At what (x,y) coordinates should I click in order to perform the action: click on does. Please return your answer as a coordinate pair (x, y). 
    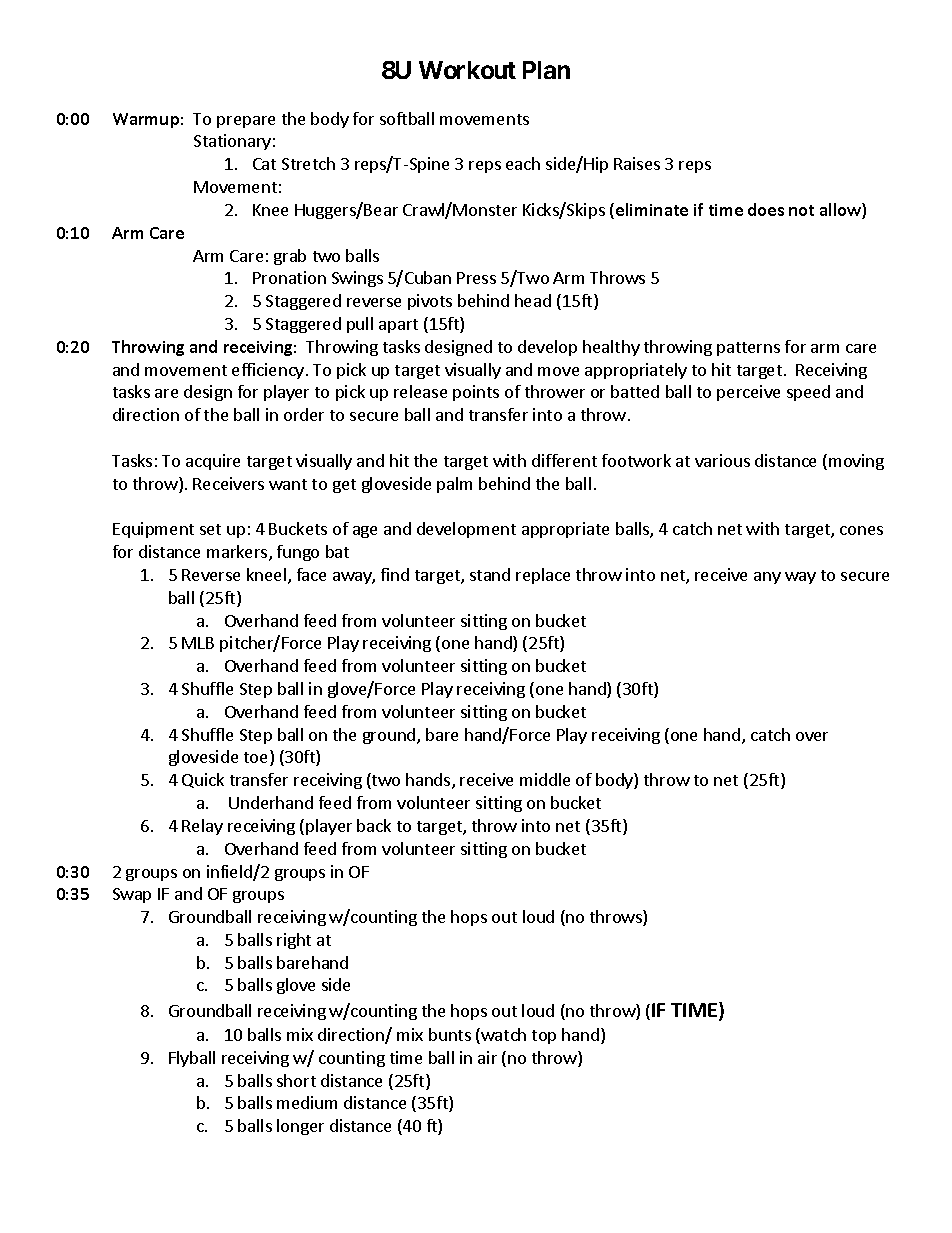
    Looking at the image, I should click on (766, 209).
